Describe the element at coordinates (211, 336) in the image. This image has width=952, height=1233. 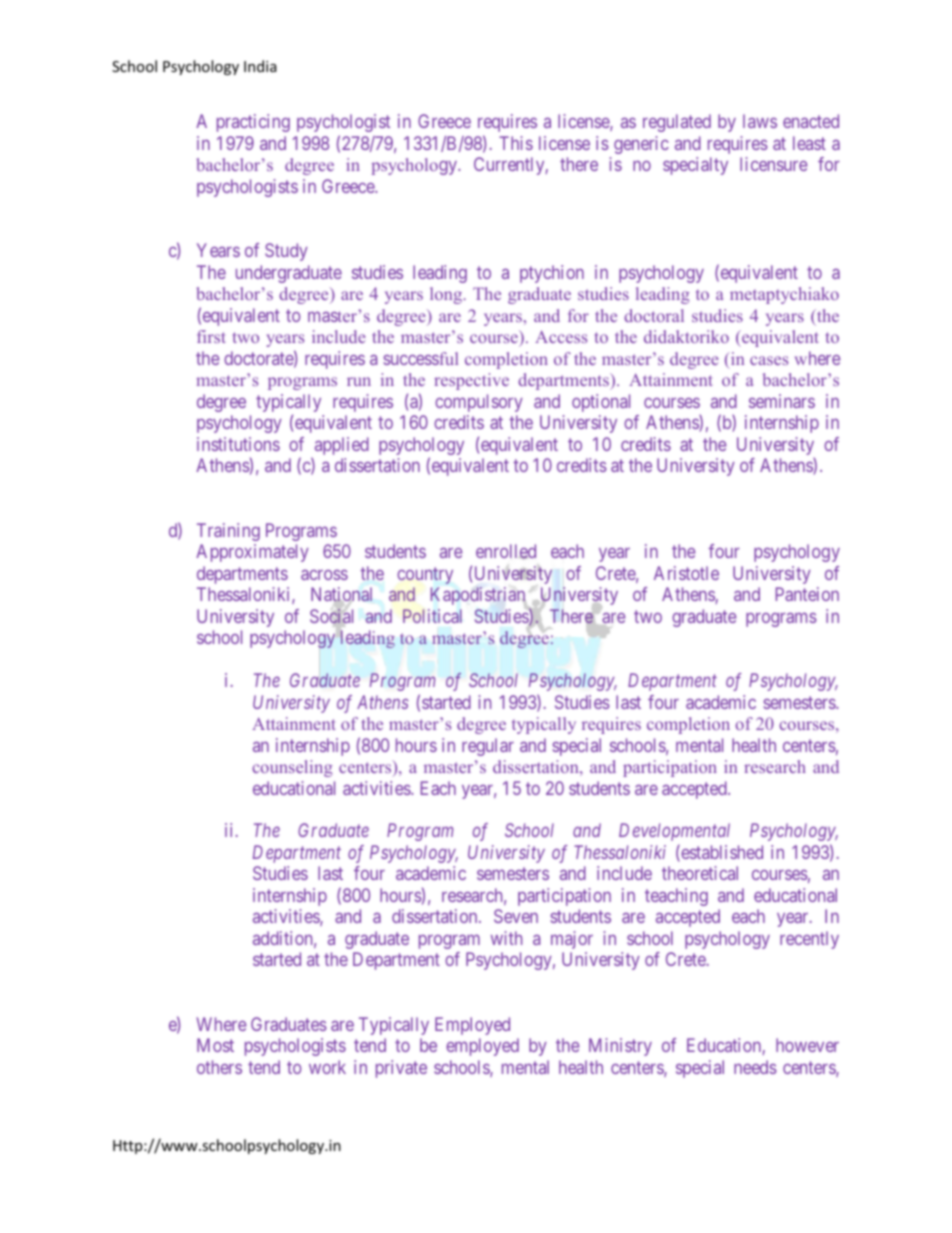
I see `first` at that location.
